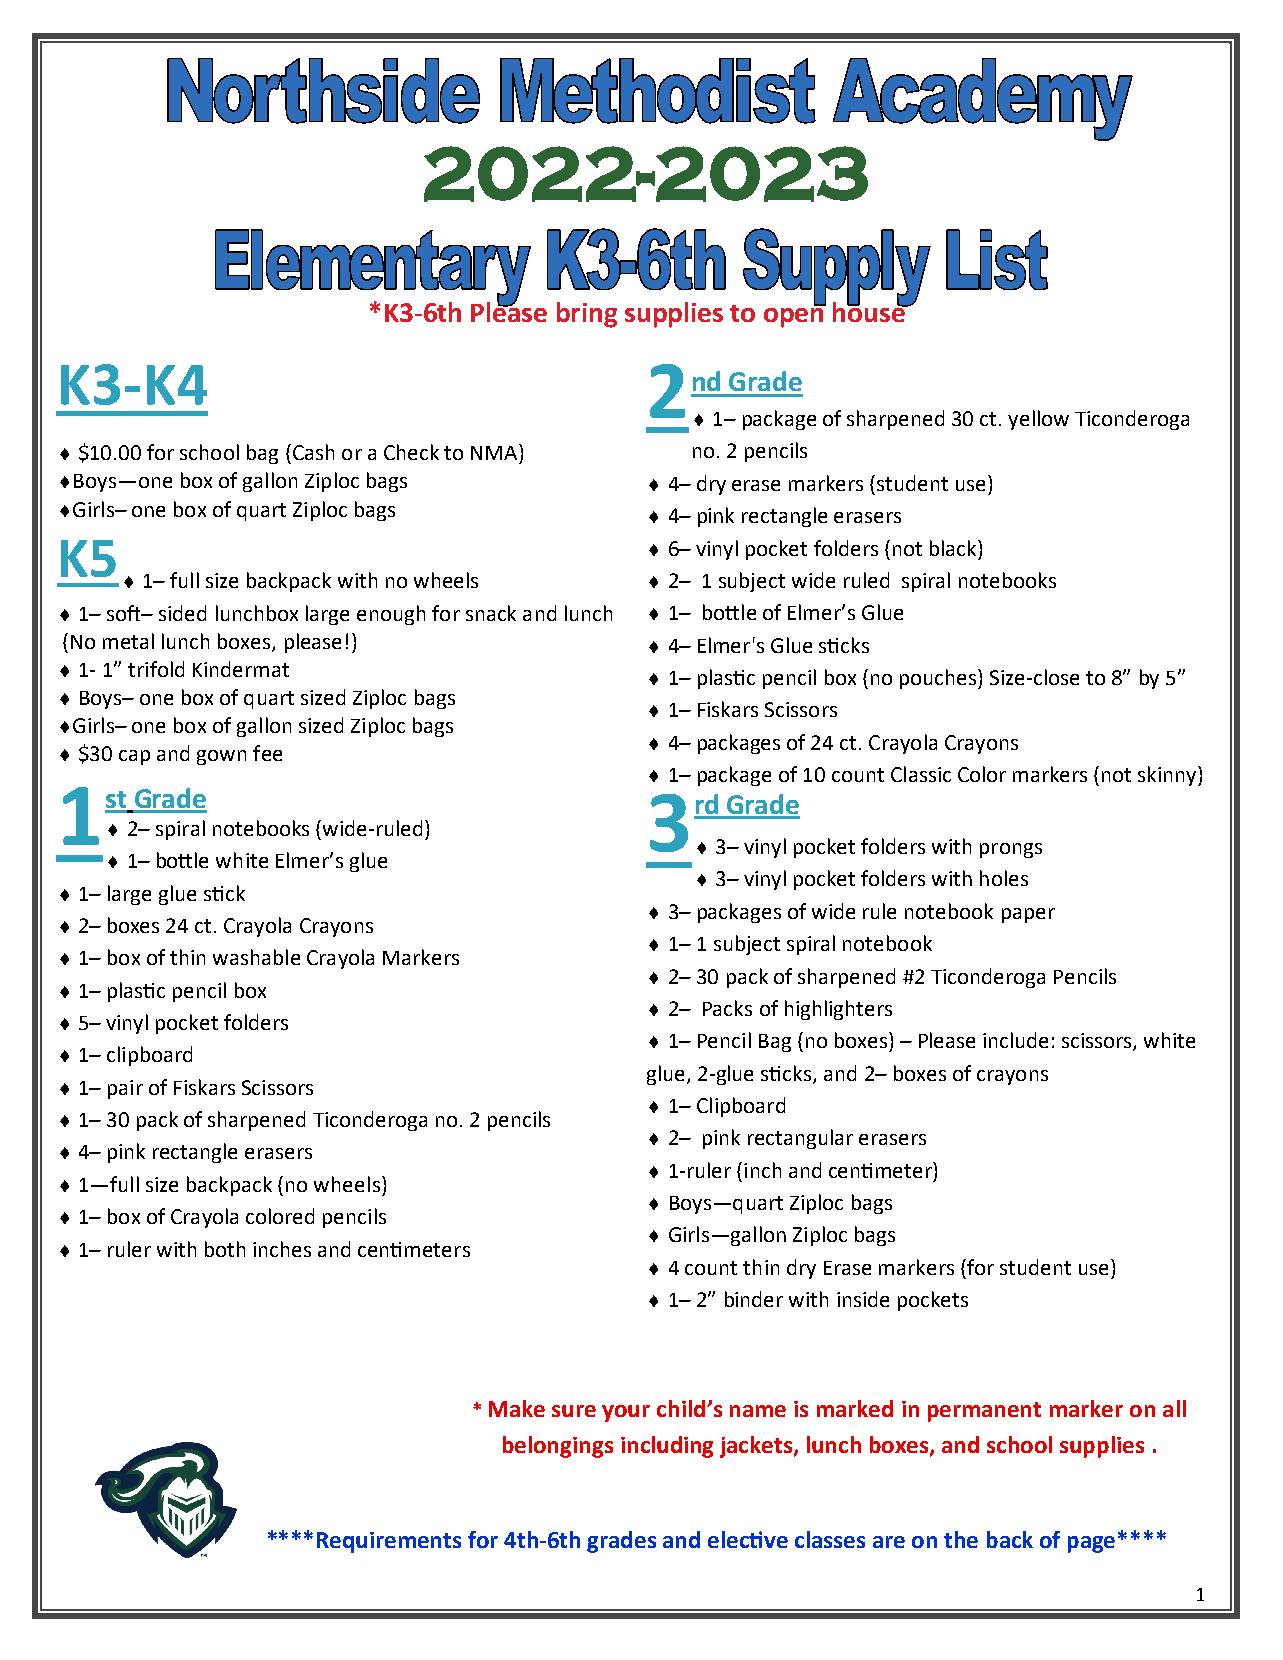  I want to click on bring, so click(587, 315).
